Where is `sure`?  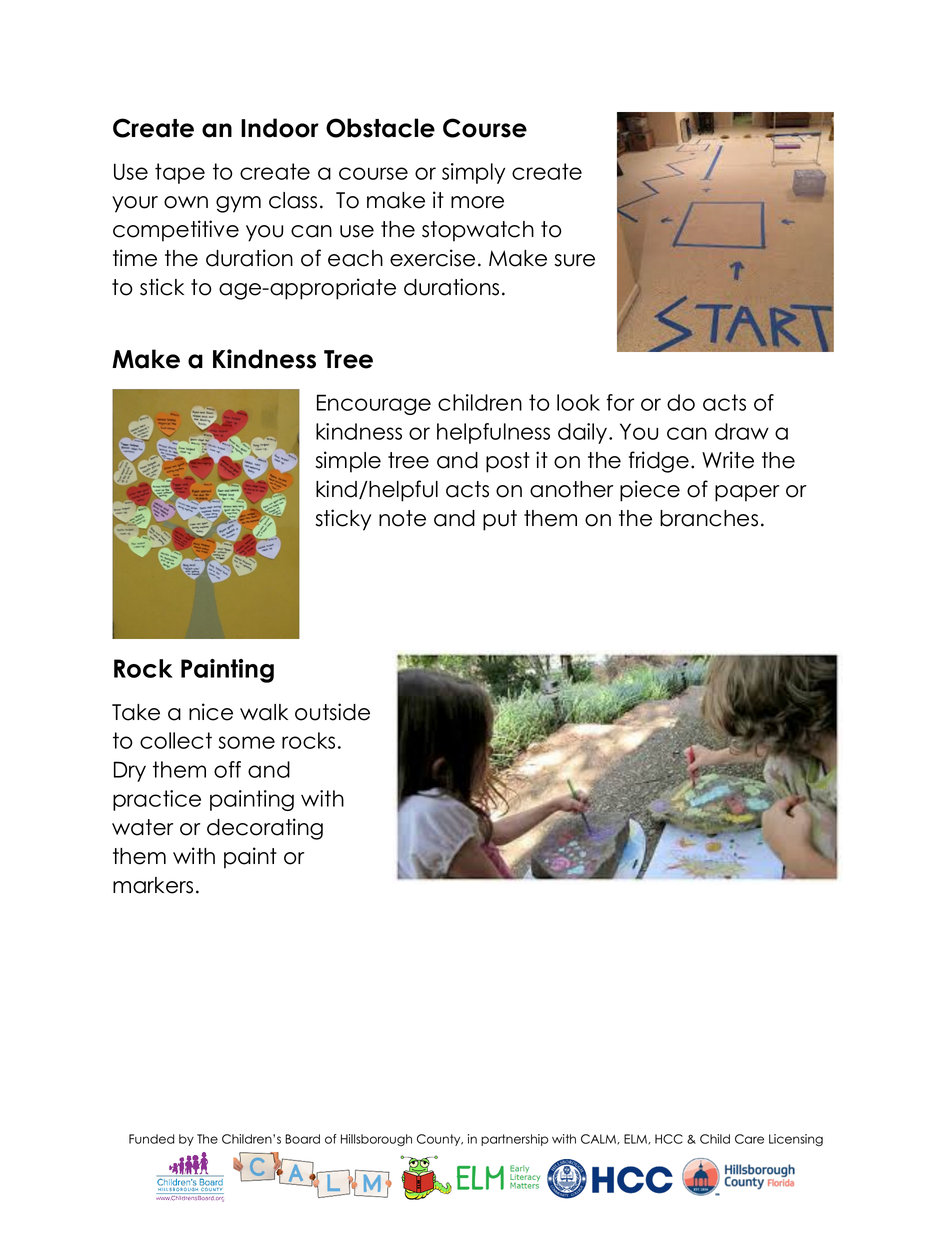
sure is located at coordinates (574, 260).
